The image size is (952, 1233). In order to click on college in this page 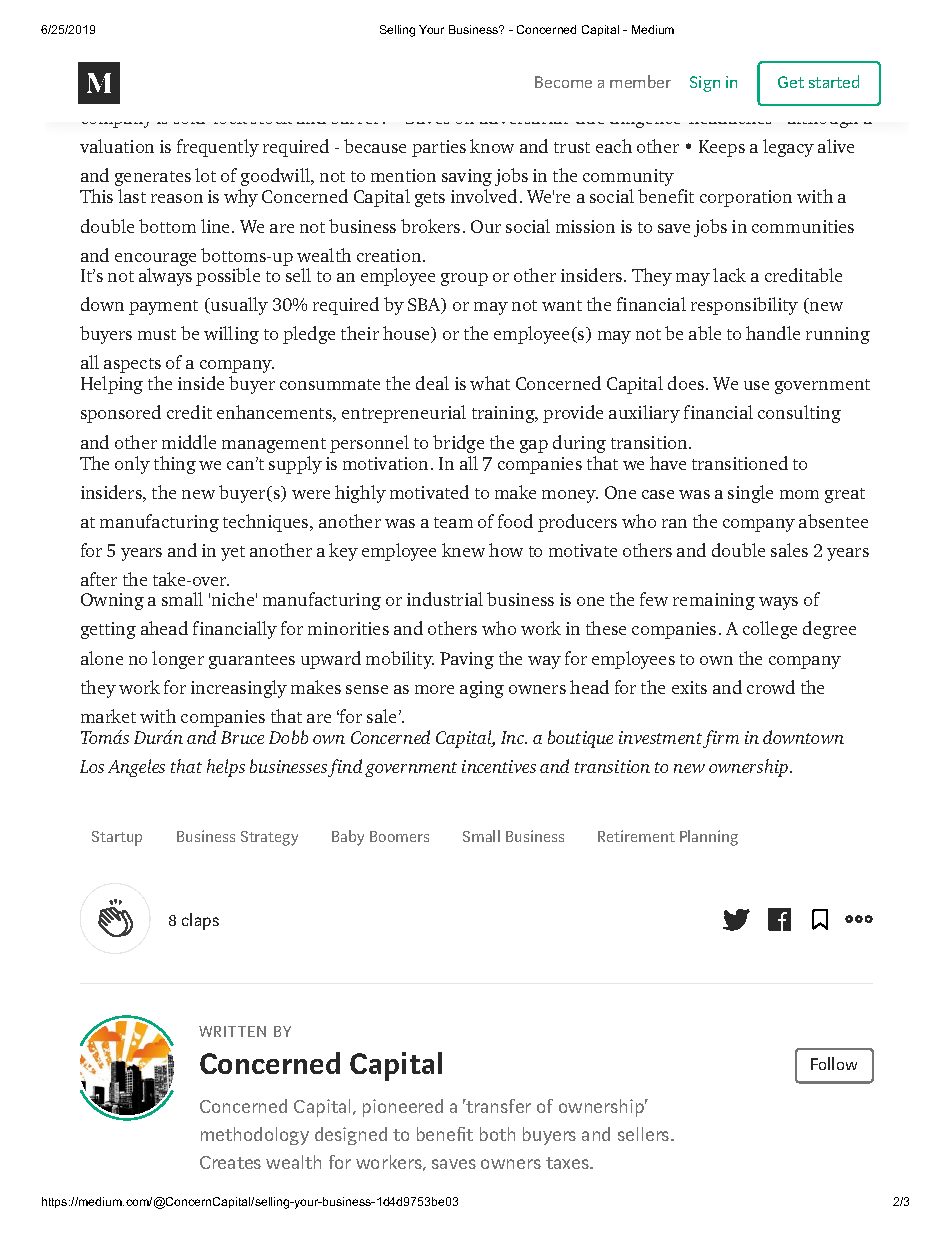, I will do `click(770, 630)`.
